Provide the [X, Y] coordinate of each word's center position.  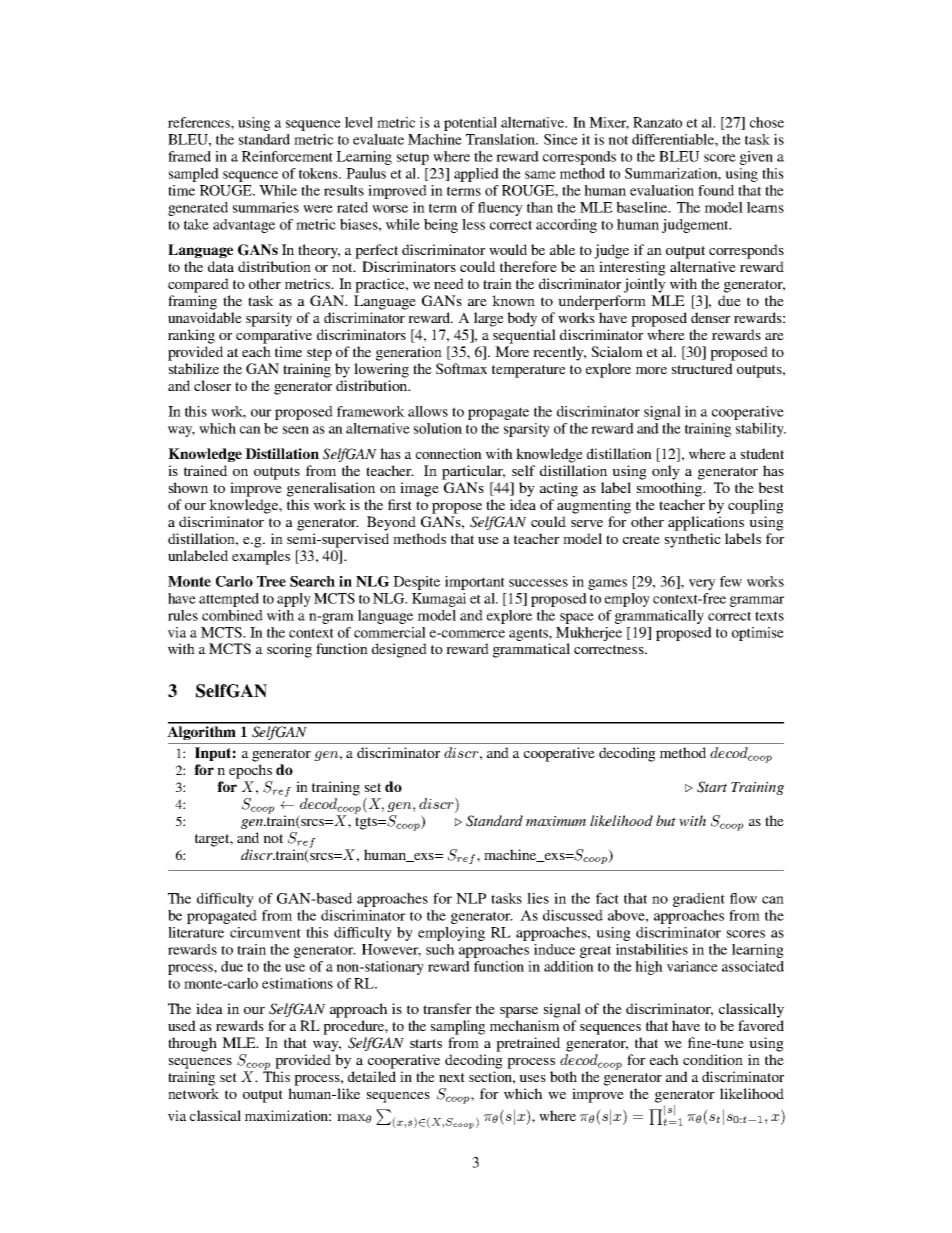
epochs [250, 771]
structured [702, 368]
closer [212, 385]
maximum [556, 821]
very [702, 584]
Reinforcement [287, 156]
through [192, 1044]
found [716, 190]
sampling [458, 1027]
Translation [502, 139]
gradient [699, 900]
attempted [229, 600]
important [475, 583]
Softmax [461, 368]
